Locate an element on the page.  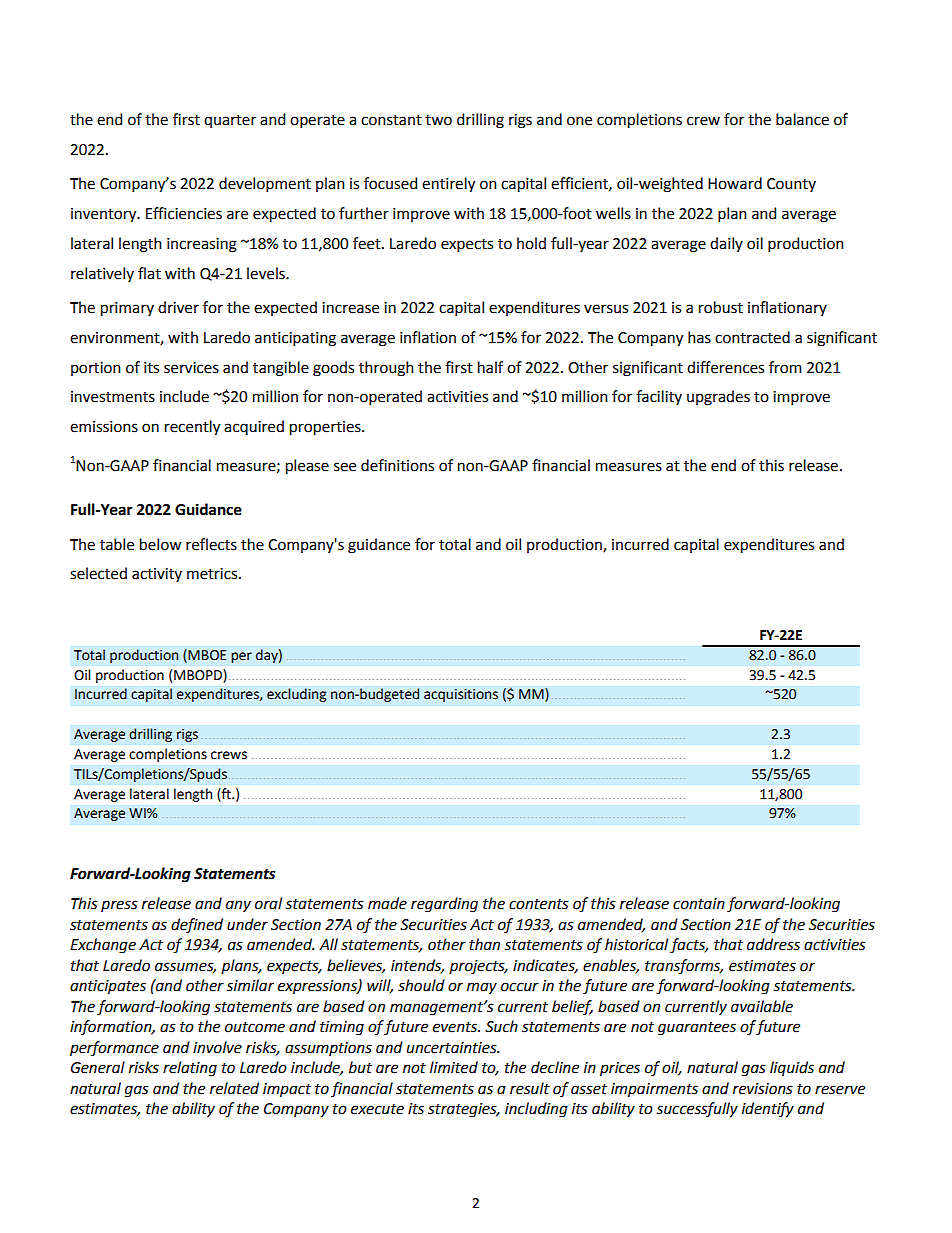
half is located at coordinates (490, 367).
